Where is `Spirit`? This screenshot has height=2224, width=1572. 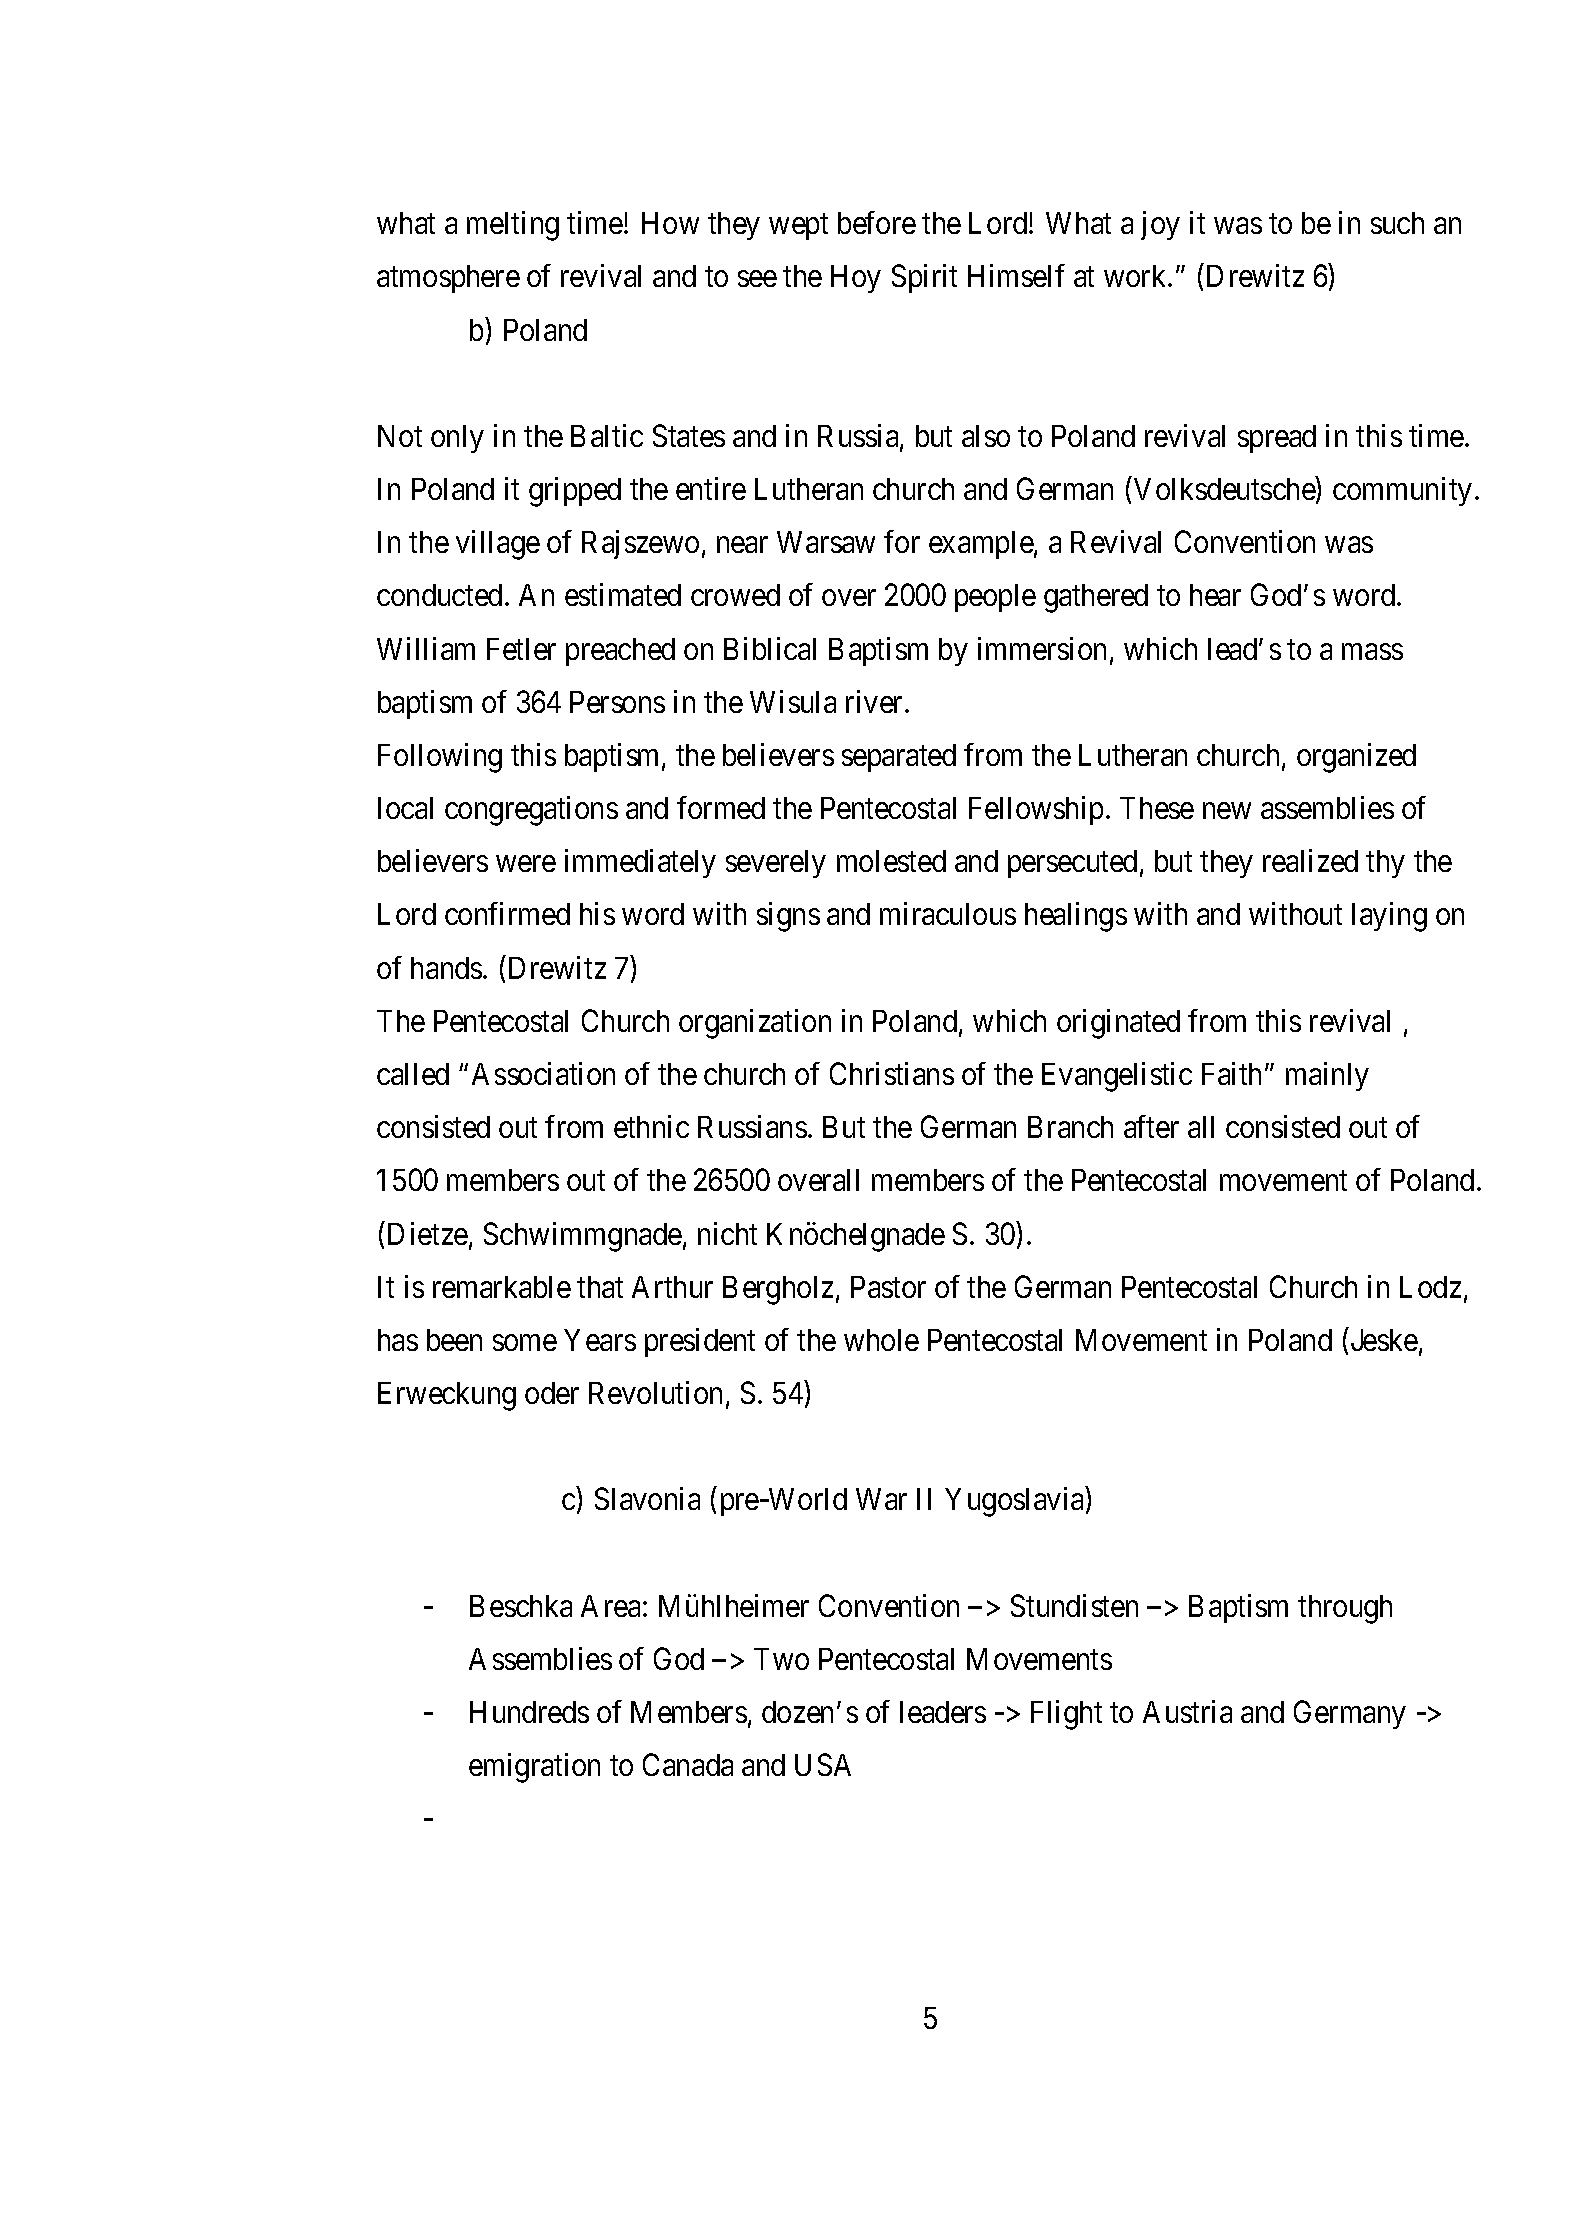
Spirit is located at coordinates (924, 278).
